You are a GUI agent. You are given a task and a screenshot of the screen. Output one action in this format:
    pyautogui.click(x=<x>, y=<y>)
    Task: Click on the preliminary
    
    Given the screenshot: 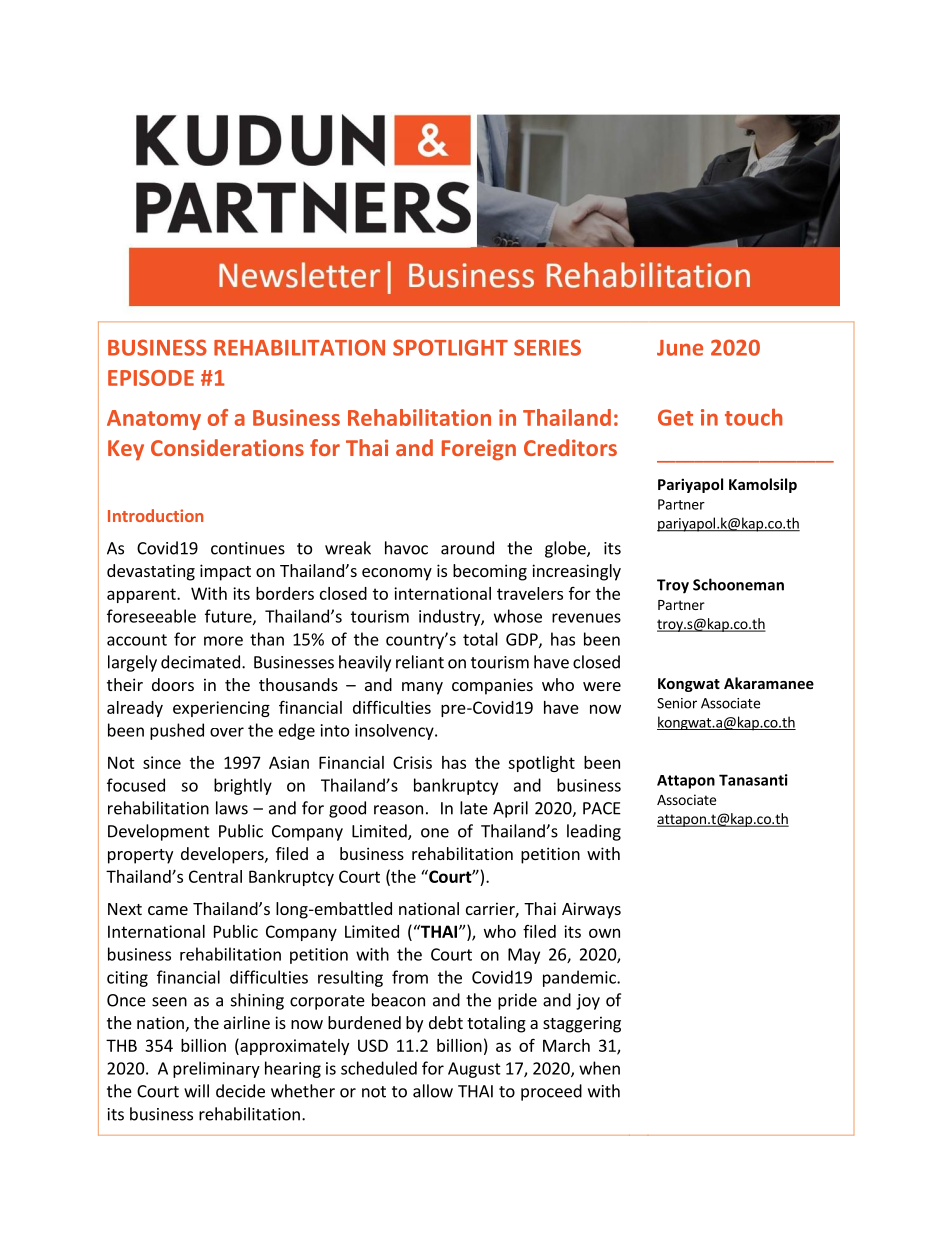 What is the action you would take?
    pyautogui.click(x=216, y=1069)
